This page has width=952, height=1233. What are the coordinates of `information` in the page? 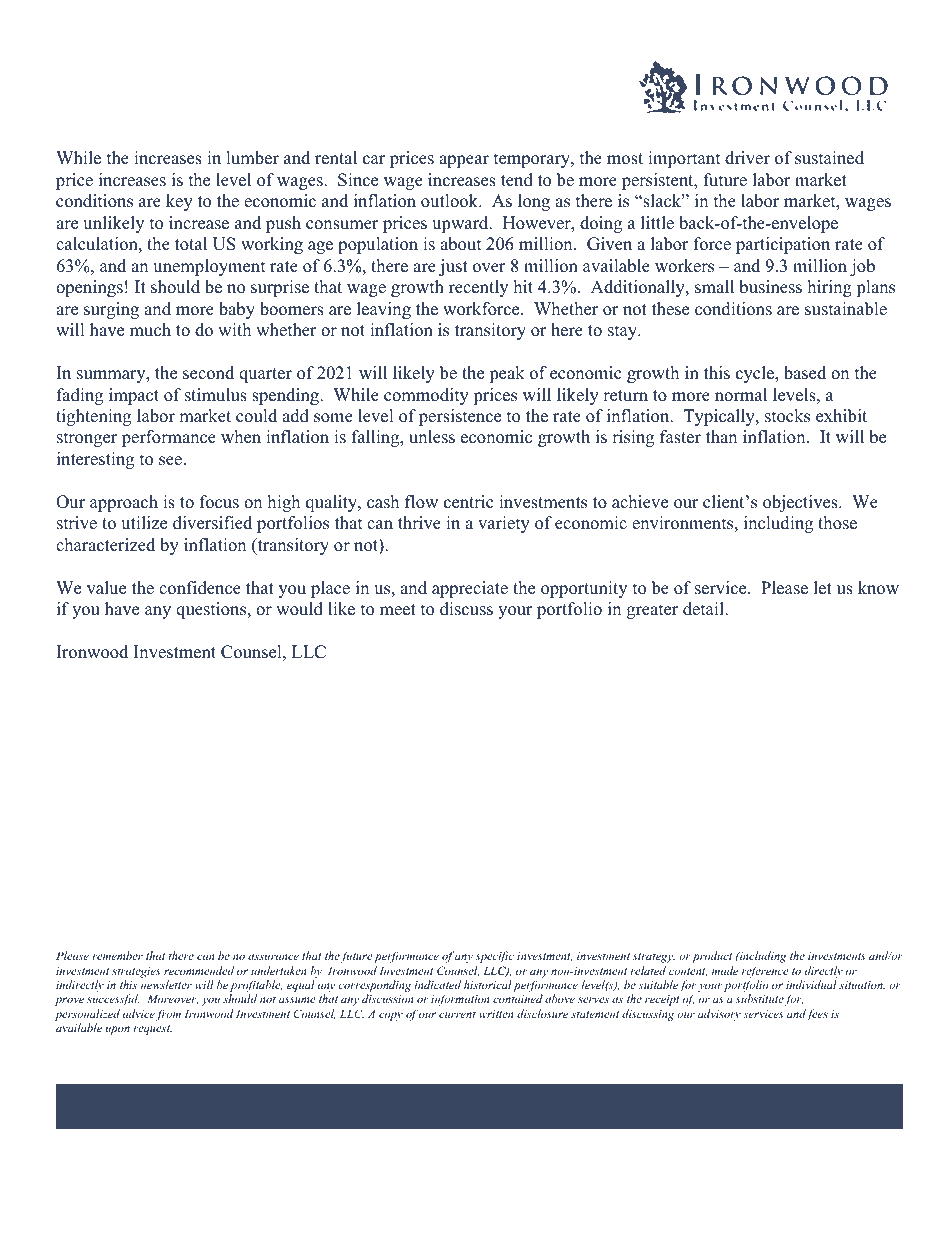 It's located at (460, 1000).
